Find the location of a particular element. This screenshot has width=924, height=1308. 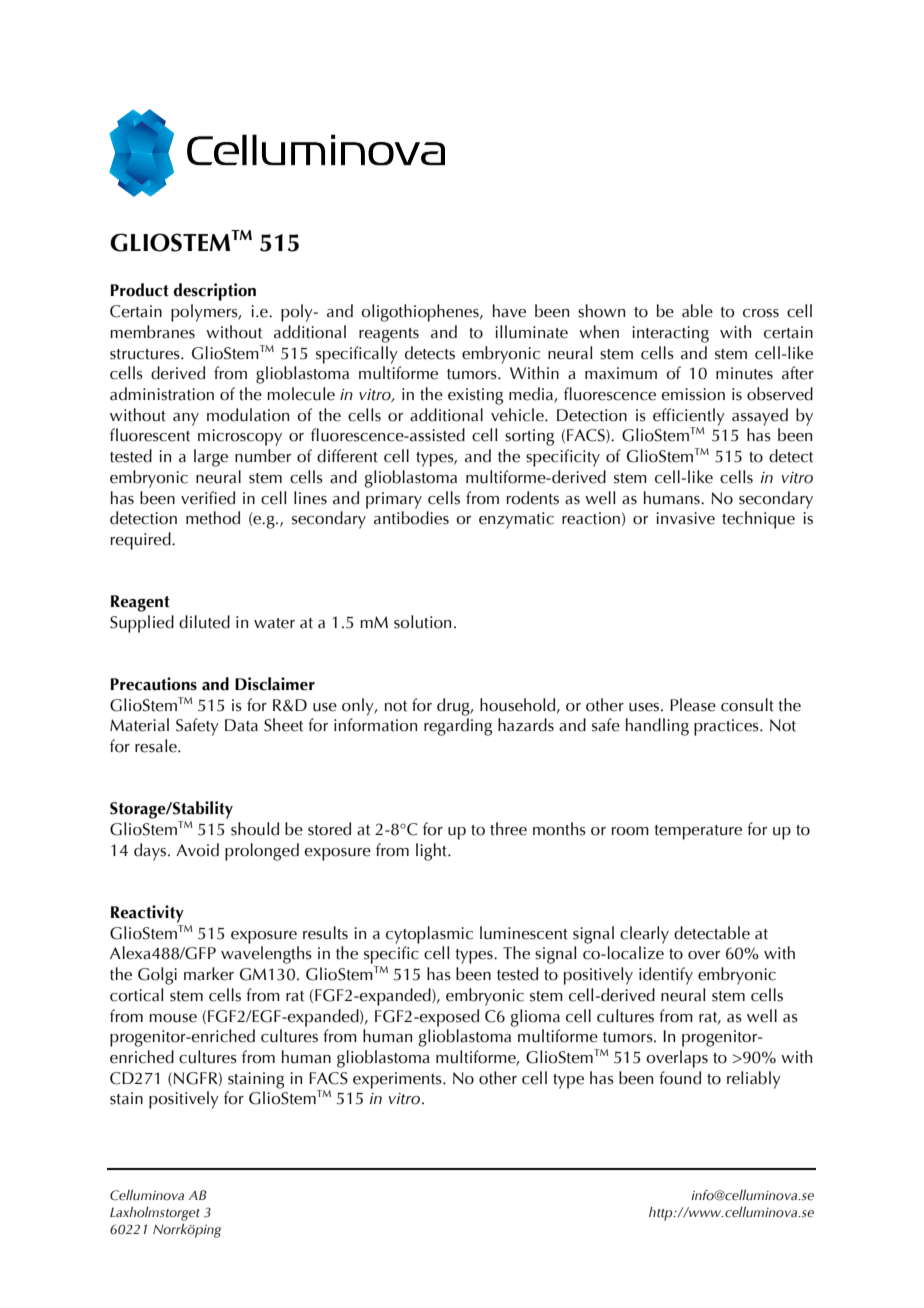

enzymatic is located at coordinates (516, 520).
